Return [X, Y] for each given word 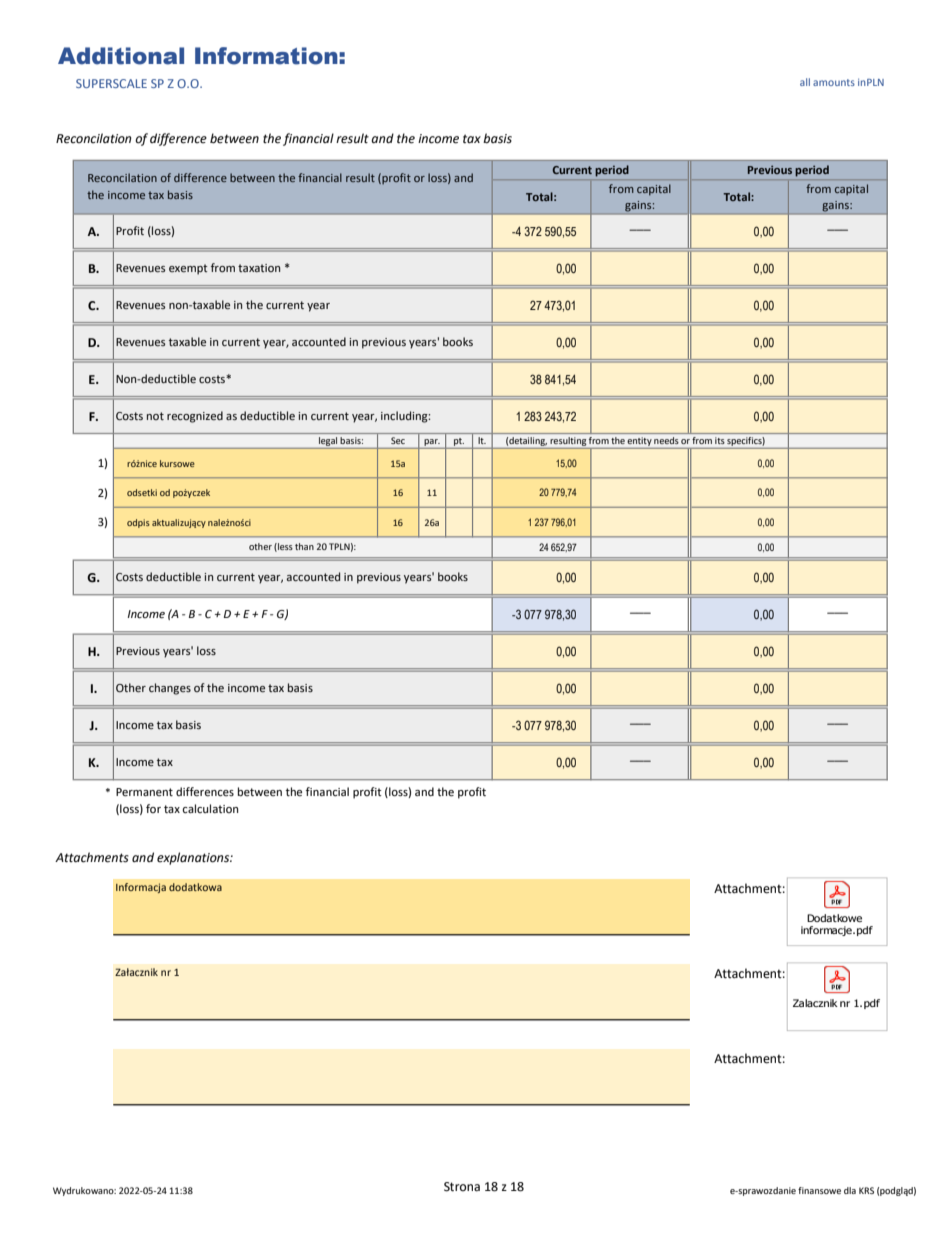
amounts [834, 82]
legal [328, 443]
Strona [462, 1187]
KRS [866, 1190]
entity [640, 443]
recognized [195, 417]
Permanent [144, 792]
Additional [121, 56]
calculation [210, 808]
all [805, 82]
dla [850, 1190]
